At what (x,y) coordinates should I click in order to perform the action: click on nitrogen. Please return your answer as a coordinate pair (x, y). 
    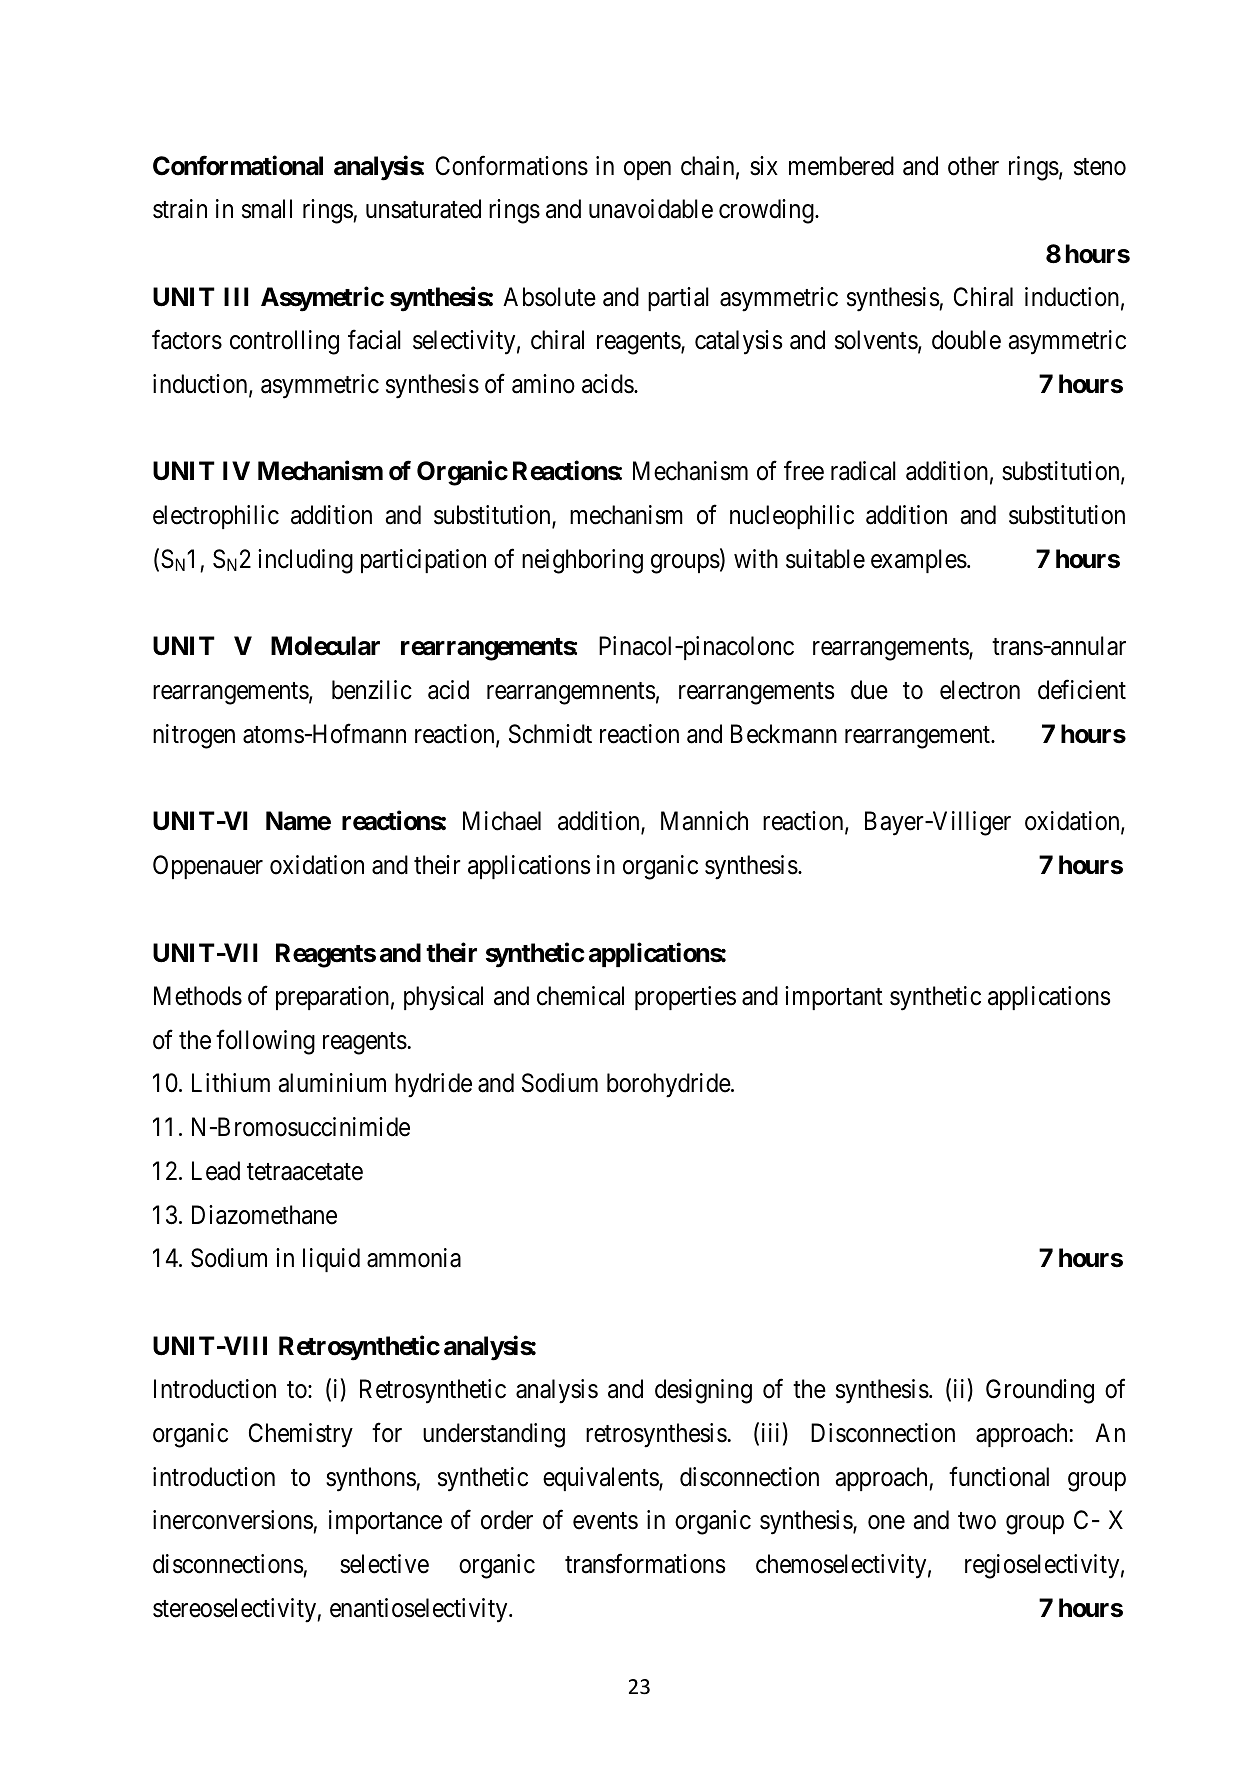
    Looking at the image, I should click on (194, 736).
